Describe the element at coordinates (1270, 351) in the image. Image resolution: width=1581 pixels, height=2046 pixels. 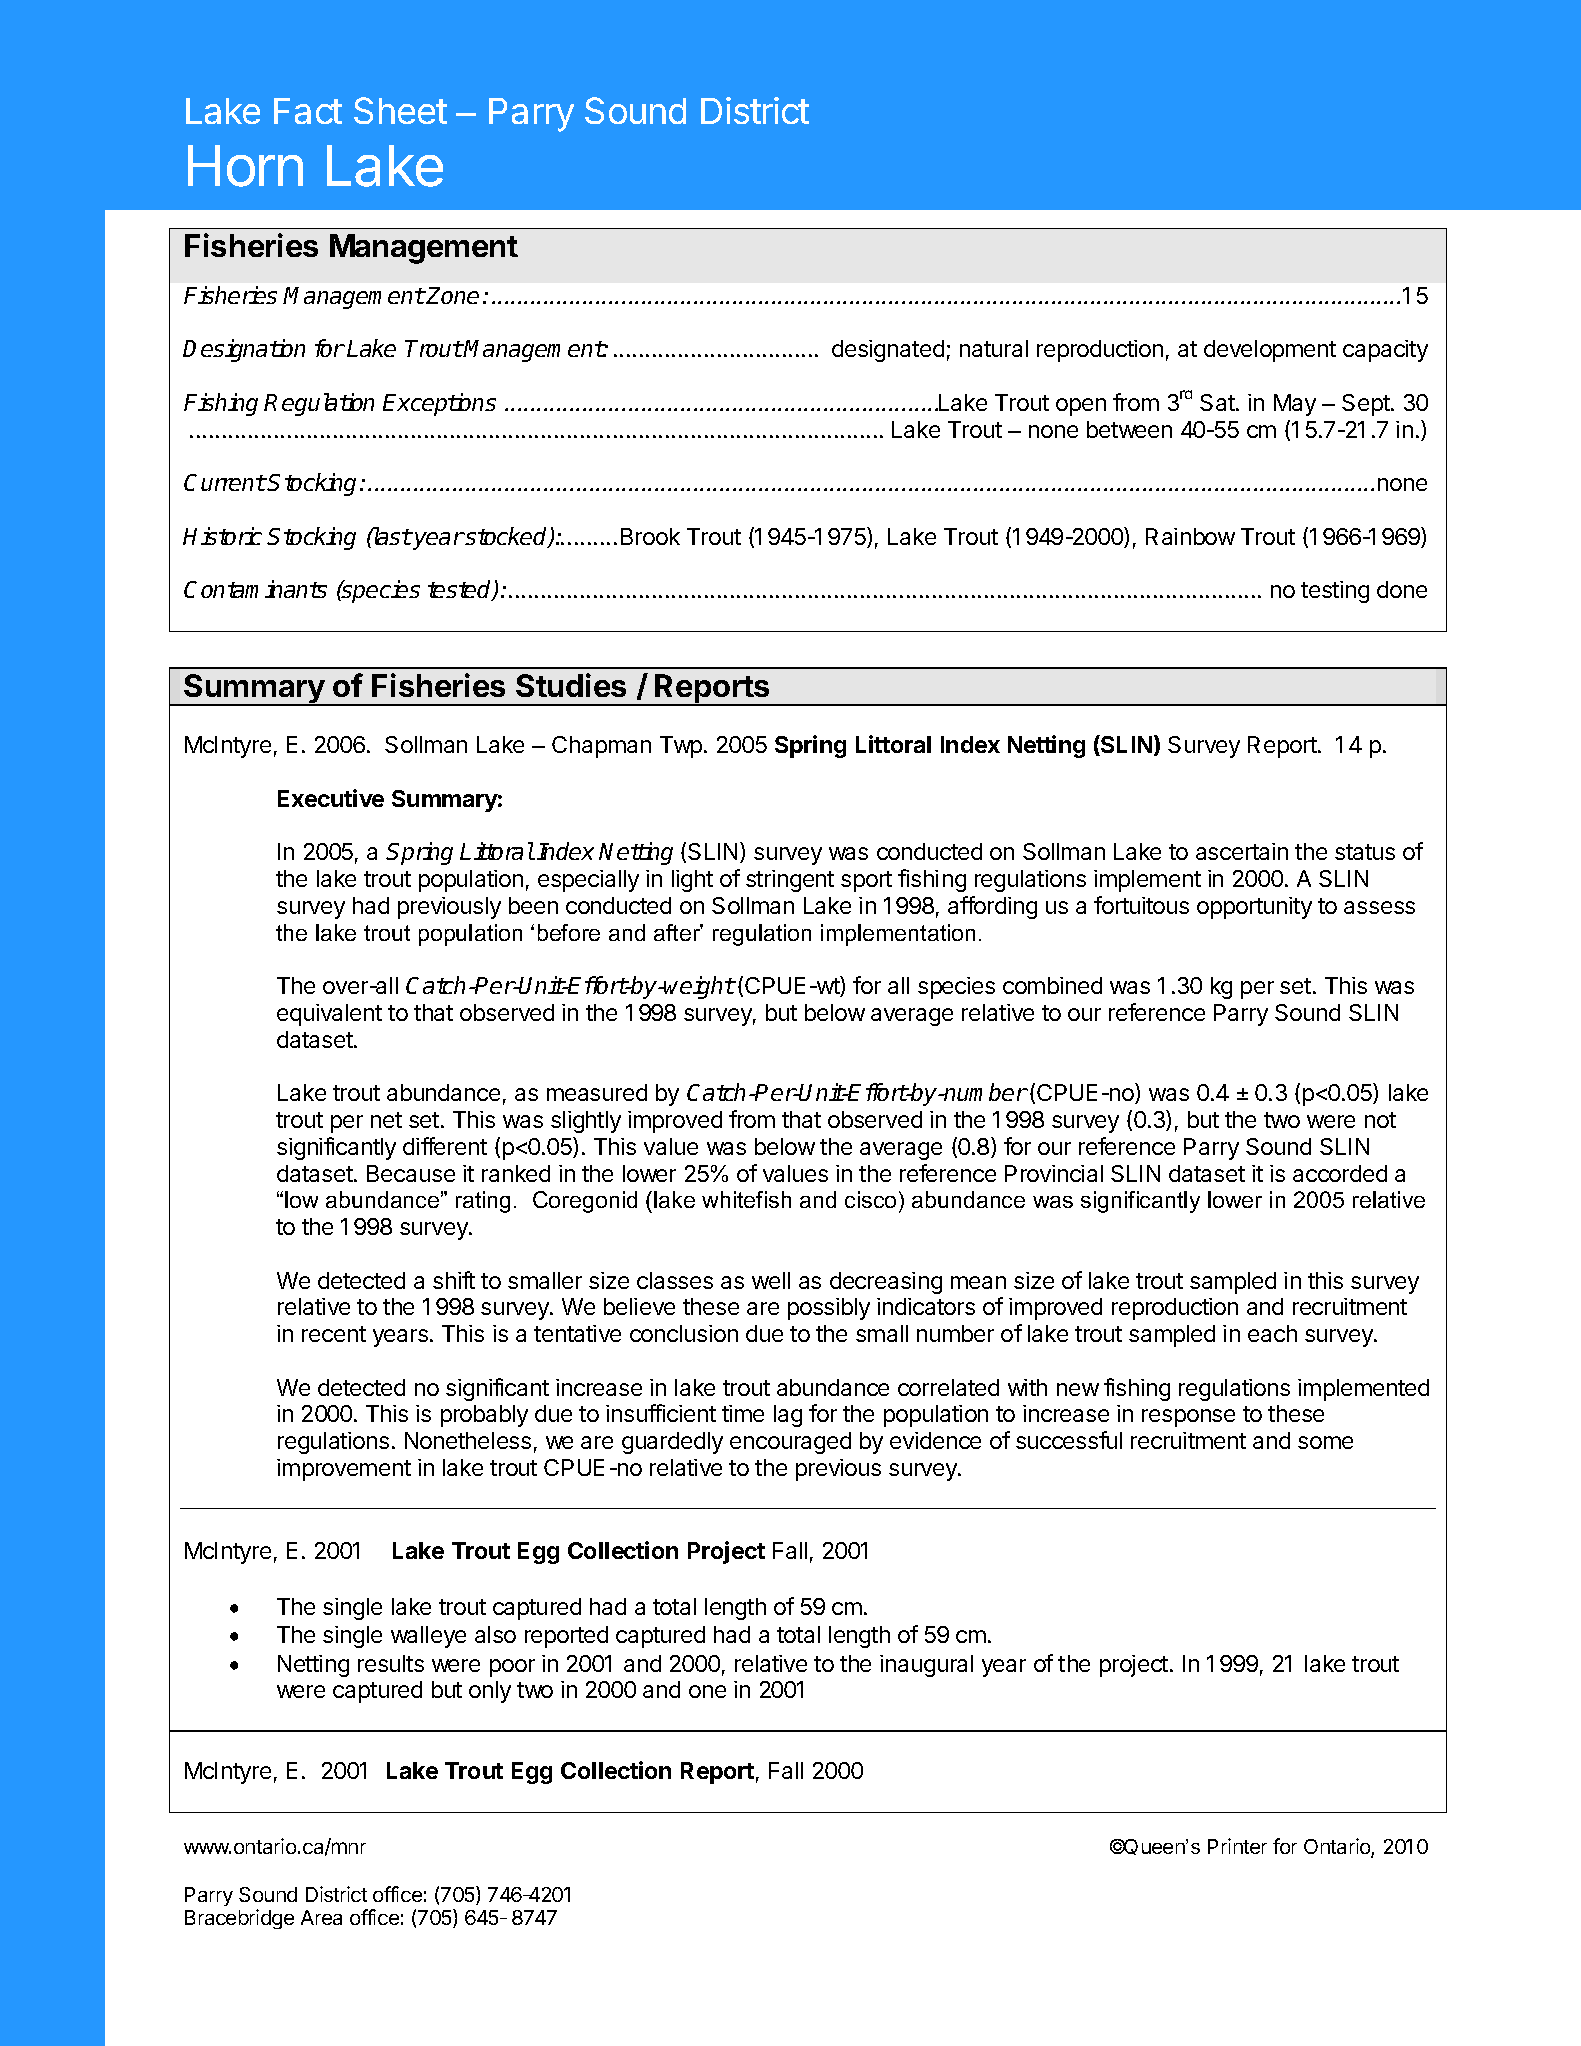
I see `development` at that location.
